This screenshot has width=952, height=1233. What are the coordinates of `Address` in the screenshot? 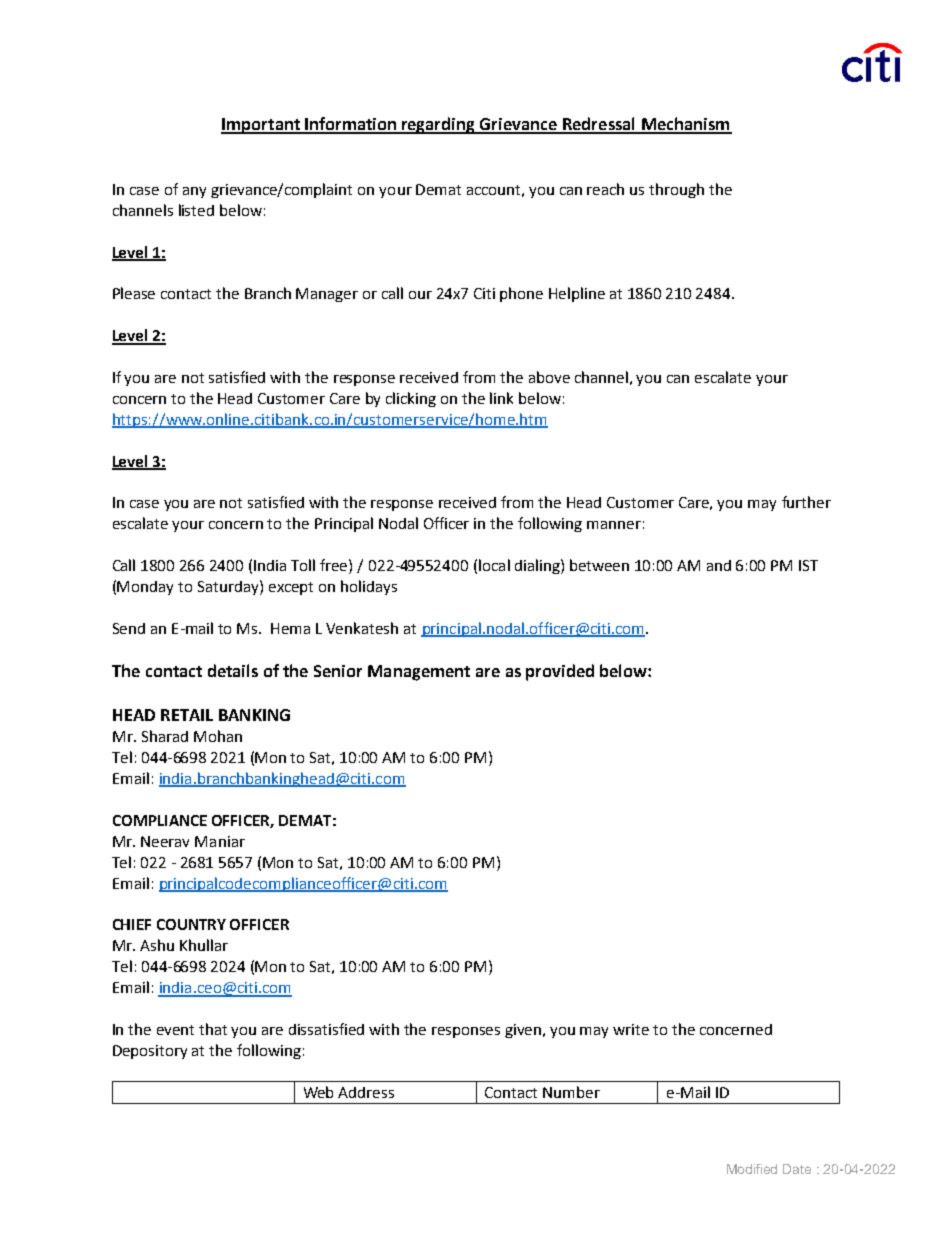 It's located at (366, 1092).
